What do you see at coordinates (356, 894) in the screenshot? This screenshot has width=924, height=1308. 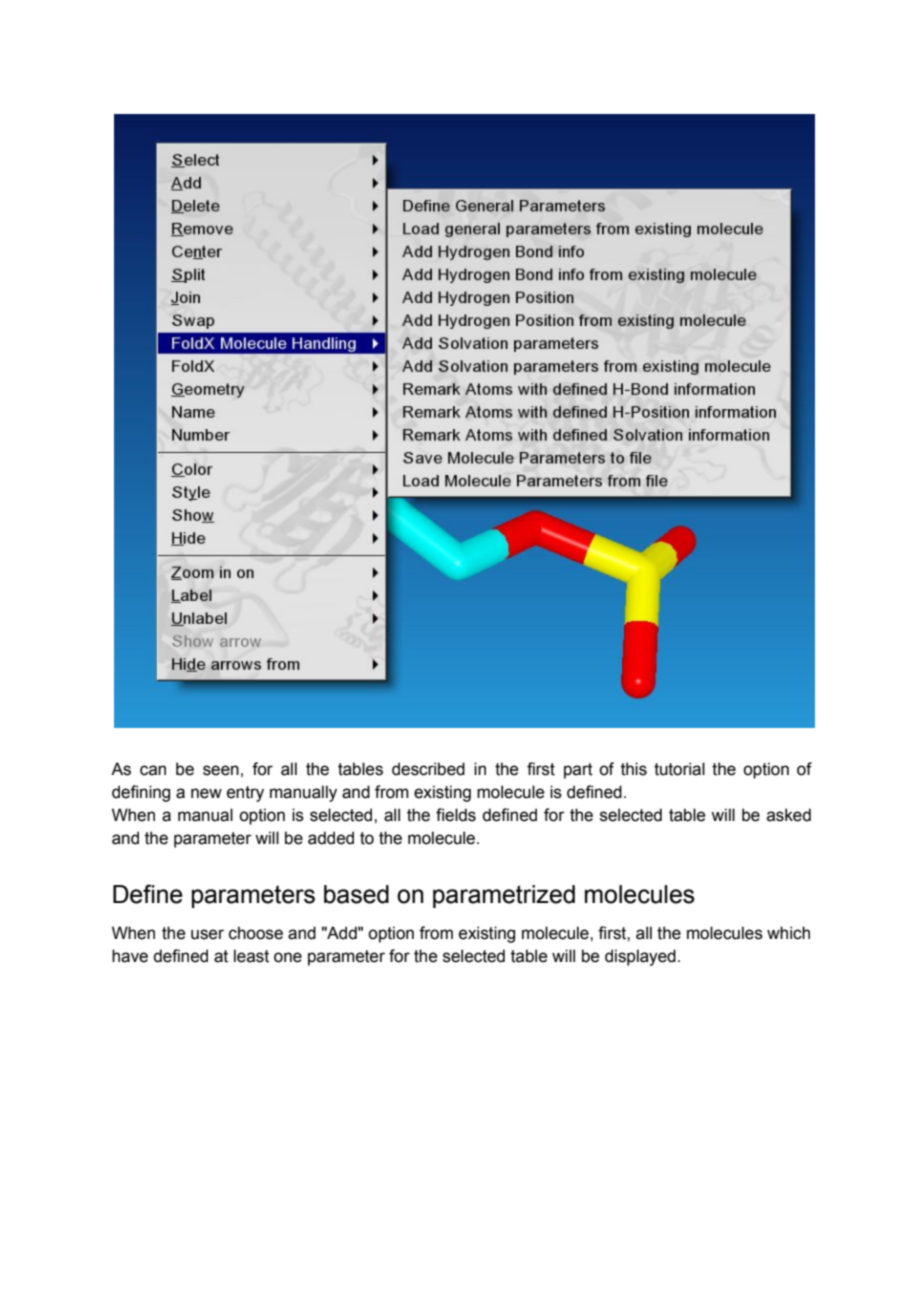 I see `based` at bounding box center [356, 894].
